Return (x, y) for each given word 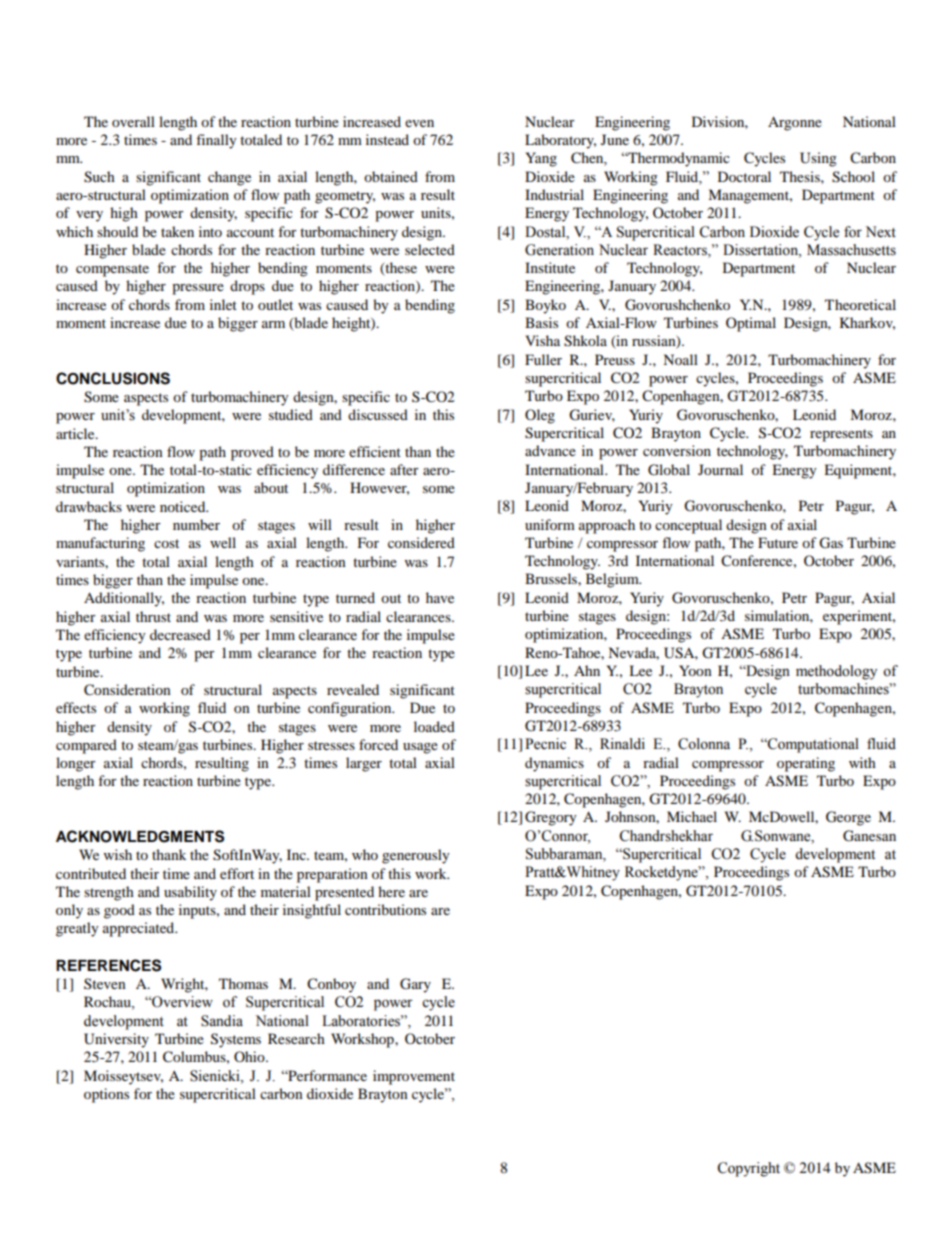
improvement (414, 1077)
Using (818, 159)
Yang (541, 159)
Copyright (748, 1169)
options (106, 1095)
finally (216, 141)
